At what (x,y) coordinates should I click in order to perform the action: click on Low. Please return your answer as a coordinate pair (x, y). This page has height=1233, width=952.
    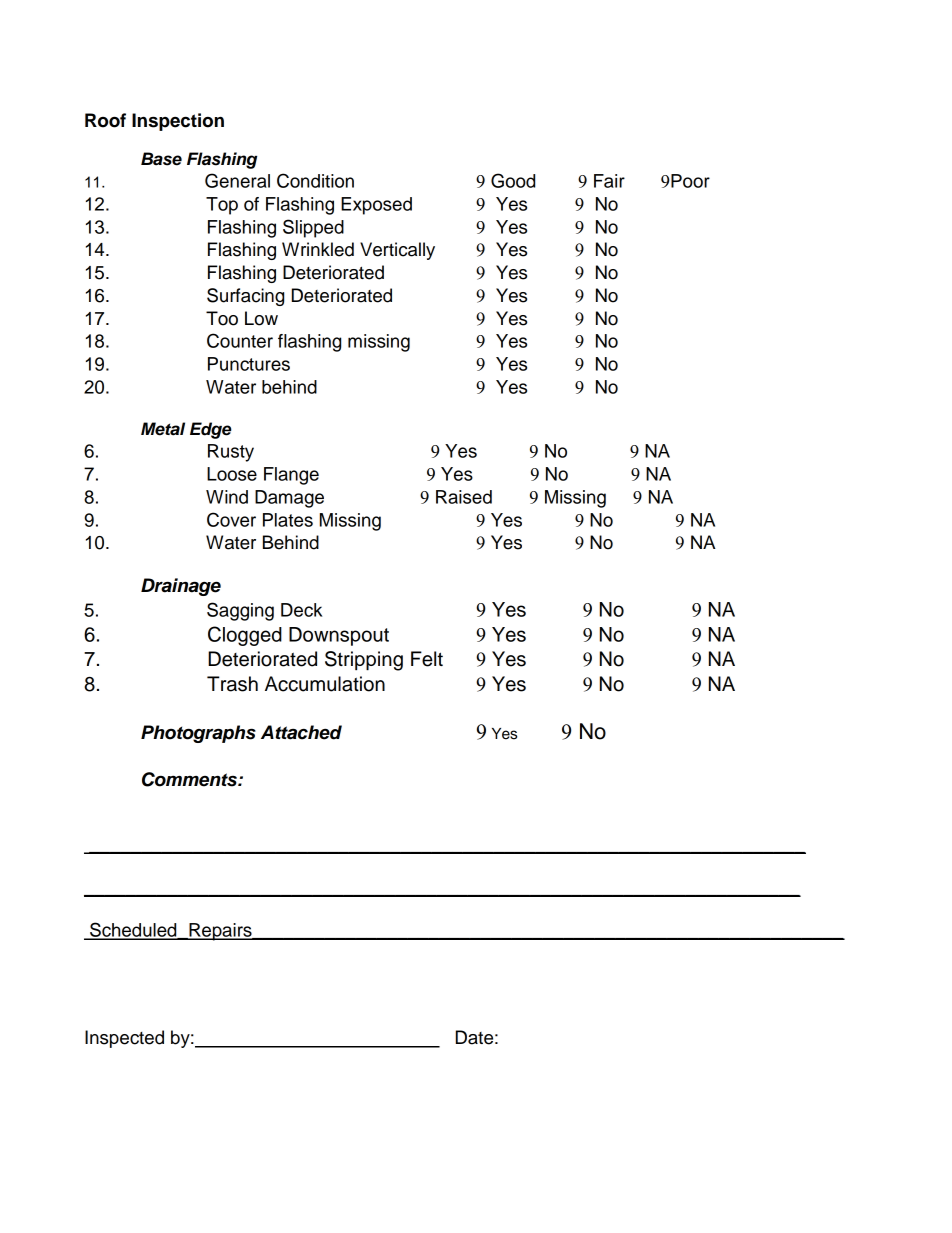
    Looking at the image, I should click on (261, 318).
